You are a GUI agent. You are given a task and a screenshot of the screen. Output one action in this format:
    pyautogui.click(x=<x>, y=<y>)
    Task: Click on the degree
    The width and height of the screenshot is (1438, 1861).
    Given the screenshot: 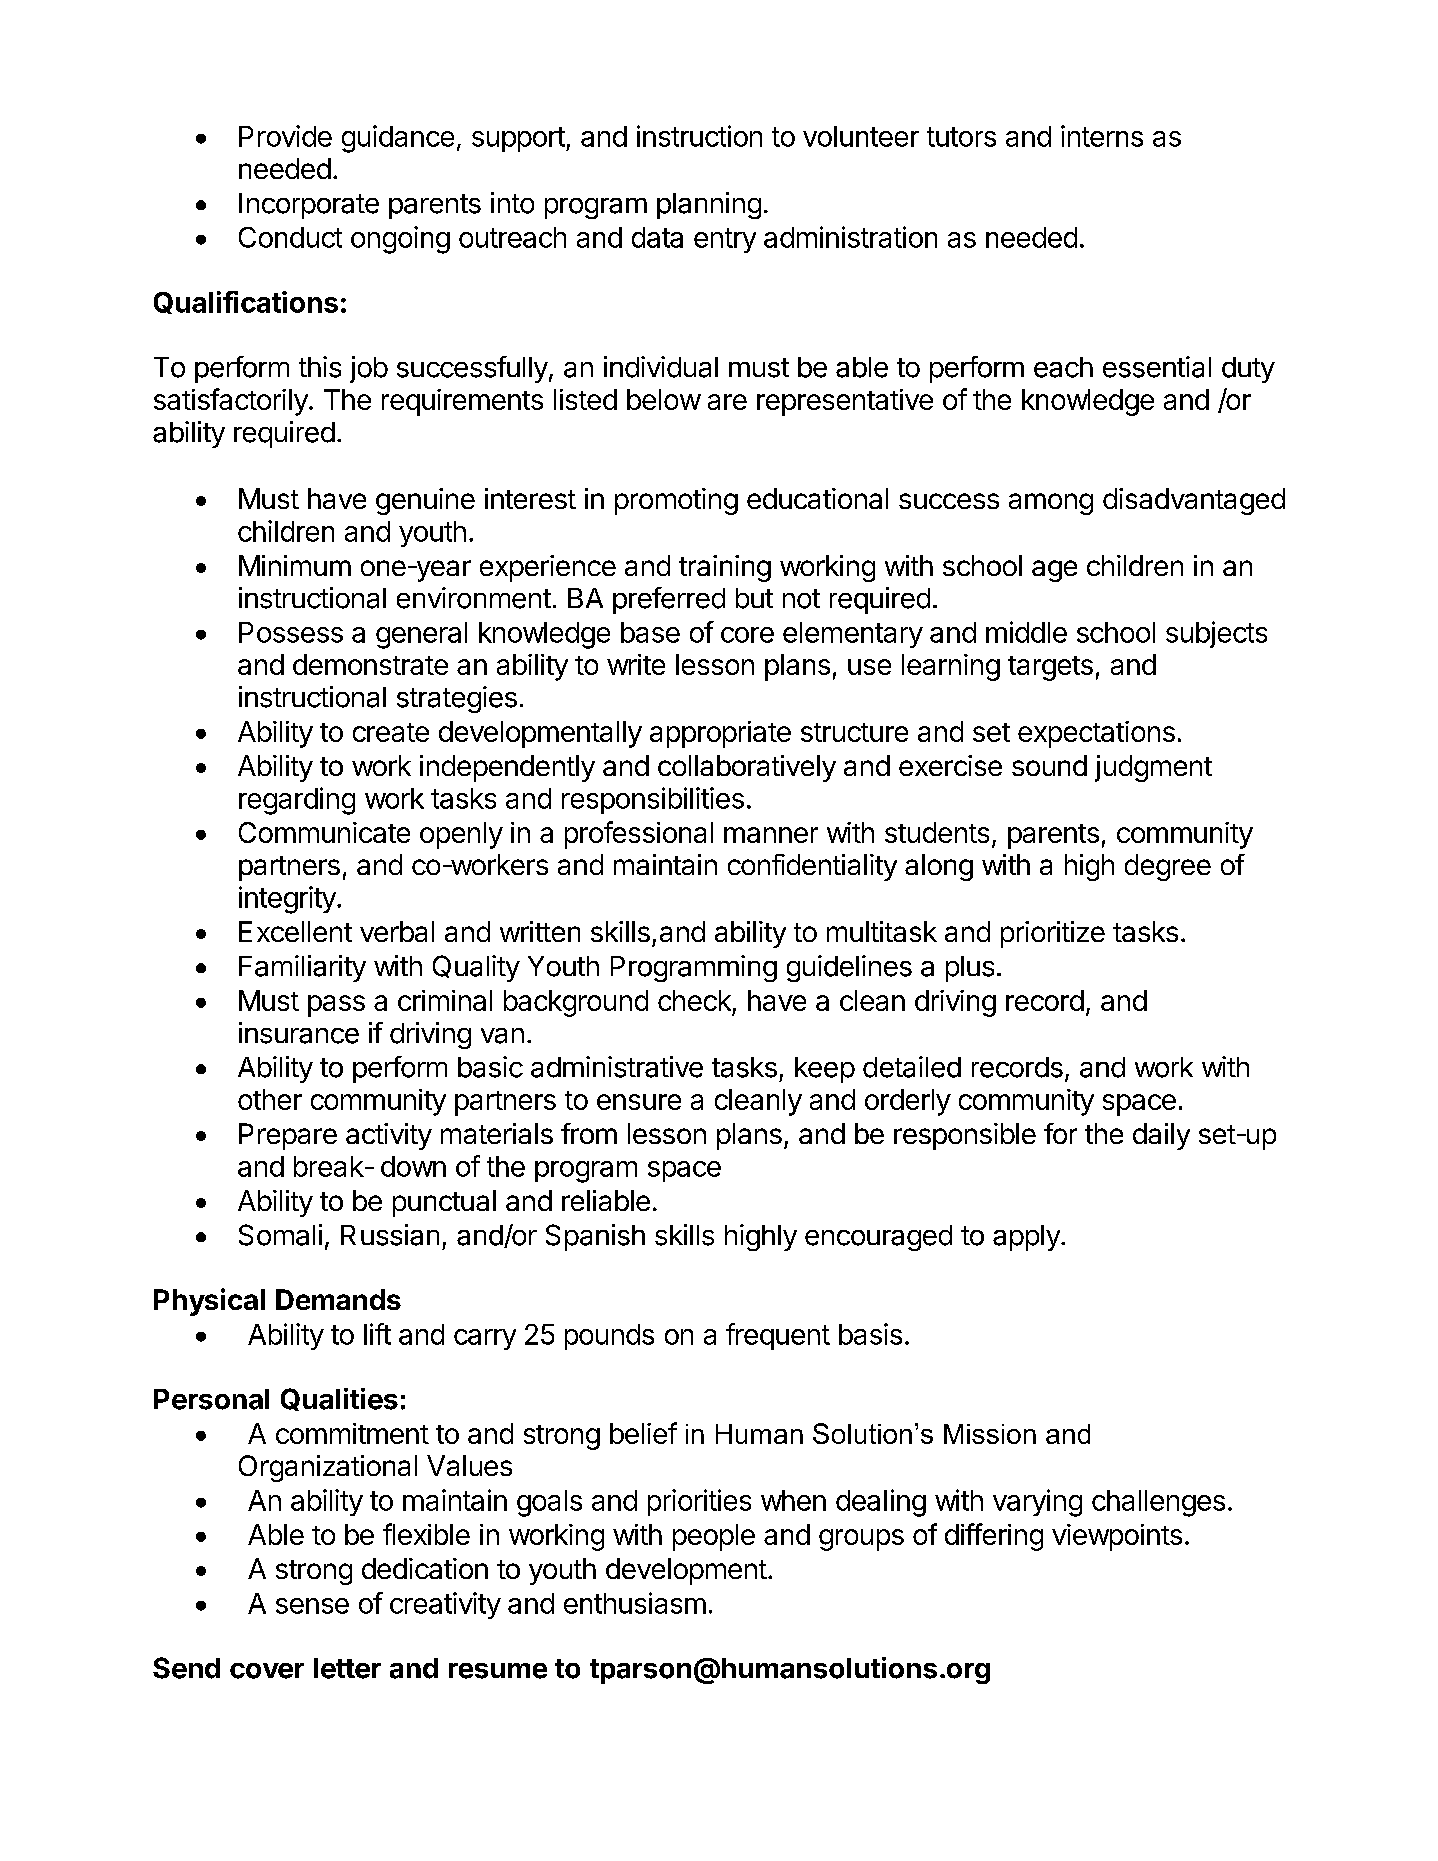 What is the action you would take?
    pyautogui.click(x=1168, y=867)
